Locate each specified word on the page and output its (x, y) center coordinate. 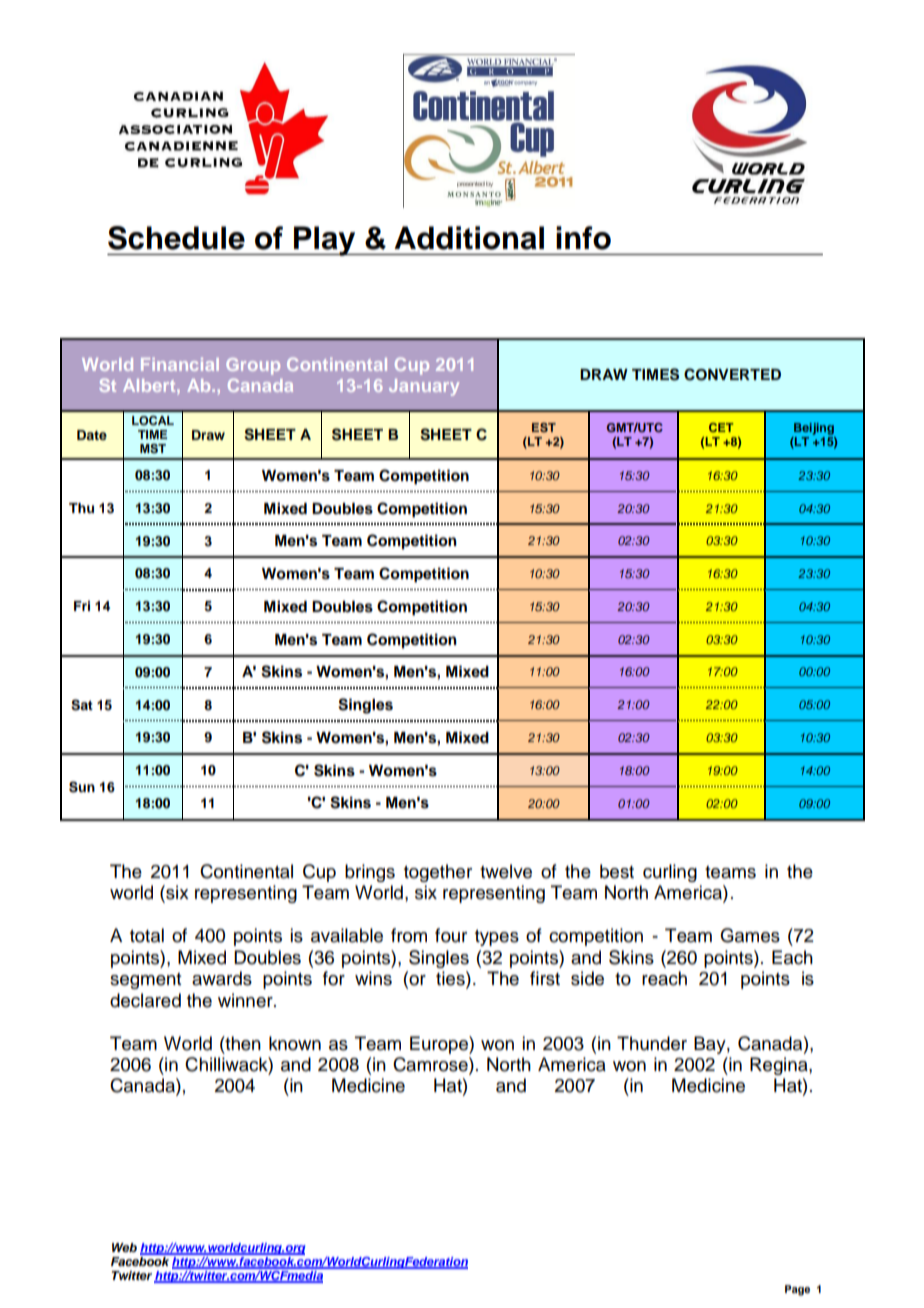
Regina (780, 1066)
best (617, 871)
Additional (469, 238)
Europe (440, 1045)
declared (145, 1000)
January (424, 387)
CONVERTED (732, 374)
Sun (82, 787)
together (438, 873)
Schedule (176, 238)
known (295, 1043)
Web (124, 1247)
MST (153, 449)
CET (721, 427)
